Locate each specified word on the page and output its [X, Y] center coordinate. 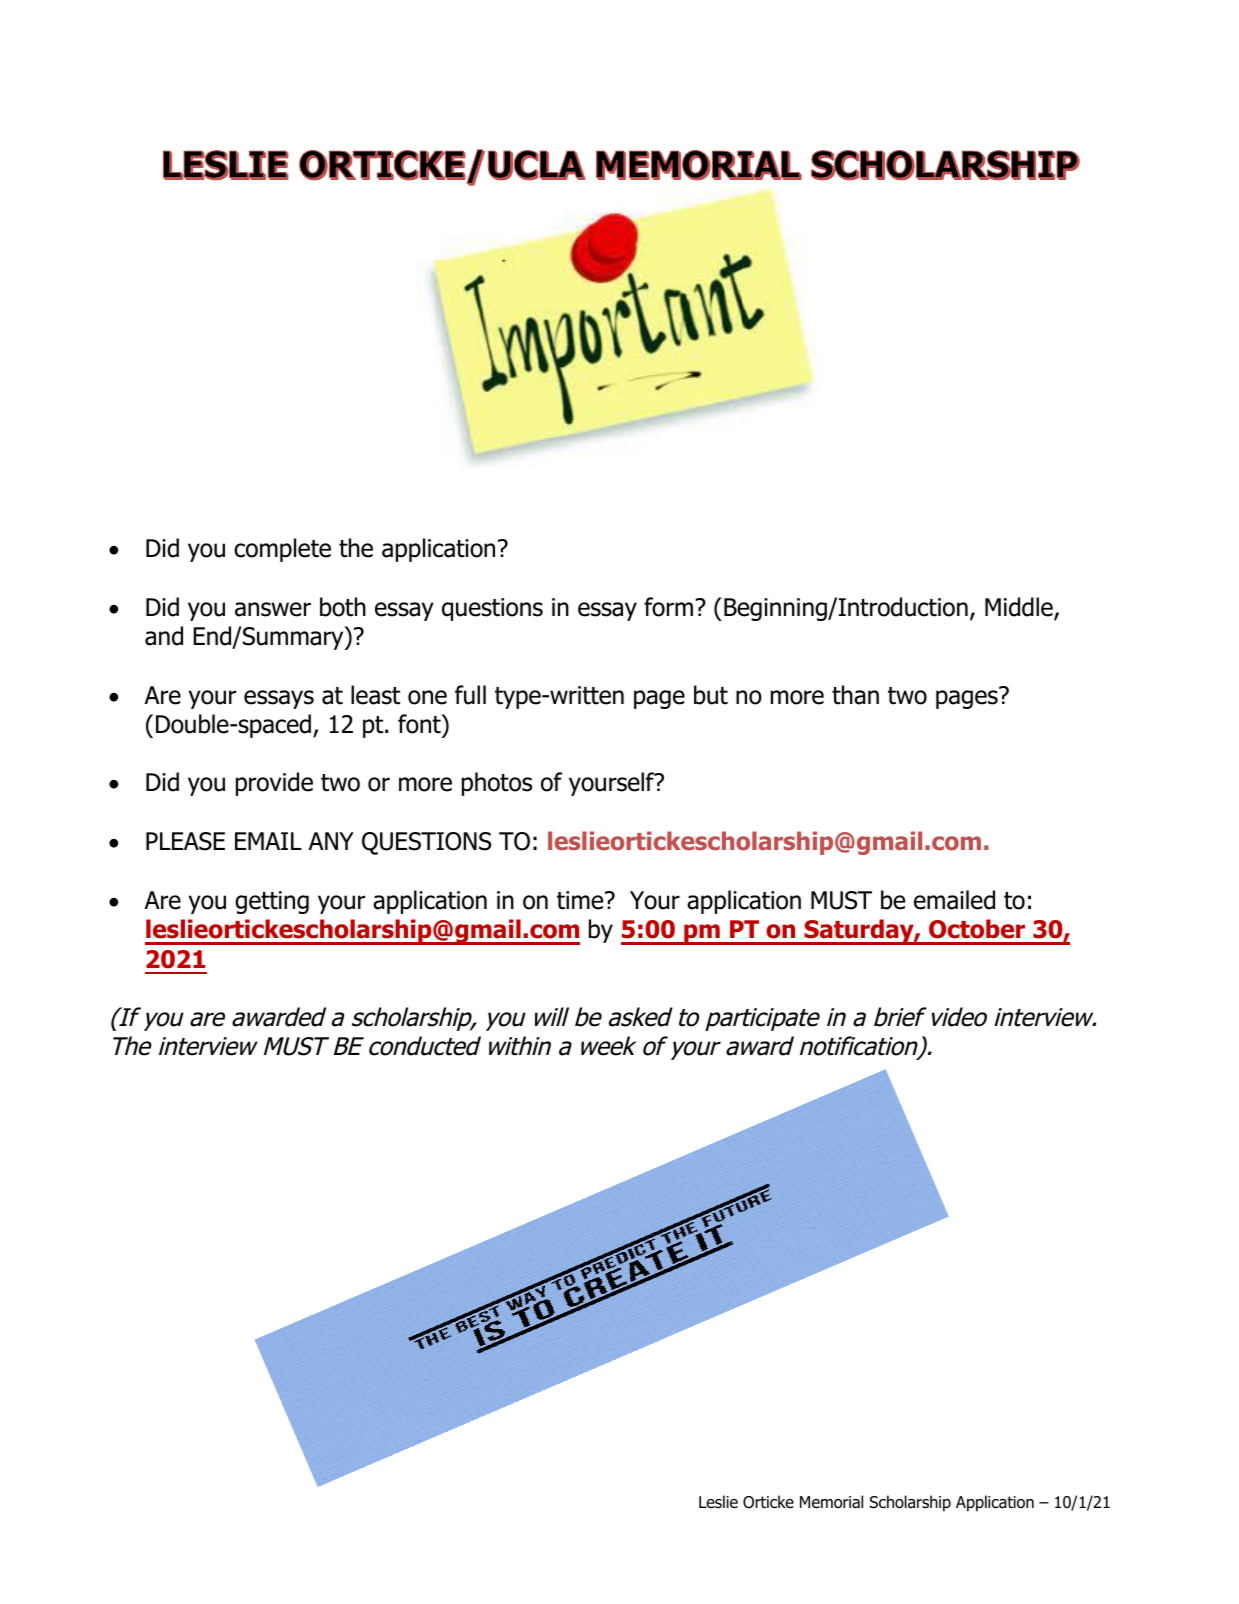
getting [272, 902]
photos [497, 784]
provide [274, 784]
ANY [331, 841]
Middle [1020, 608]
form [668, 607]
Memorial [831, 1502]
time [581, 900]
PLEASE [185, 841]
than [855, 695]
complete [282, 550]
